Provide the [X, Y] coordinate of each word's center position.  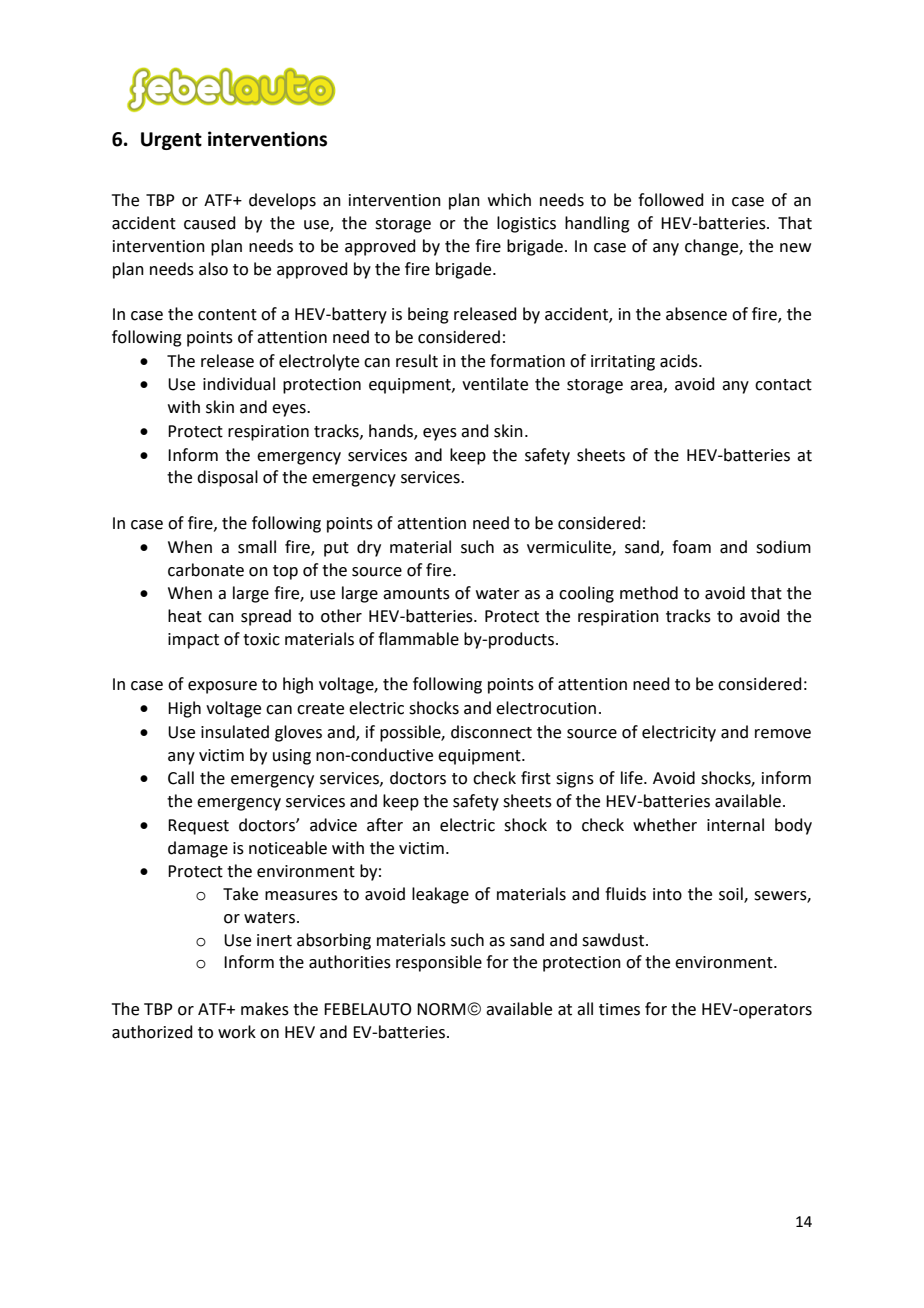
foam [691, 547]
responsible [439, 963]
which [509, 200]
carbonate [206, 570]
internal [735, 825]
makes [265, 1009]
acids [680, 361]
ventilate [495, 384]
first [536, 778]
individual [239, 384]
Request [198, 827]
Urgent [171, 141]
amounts [416, 594]
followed [671, 200]
